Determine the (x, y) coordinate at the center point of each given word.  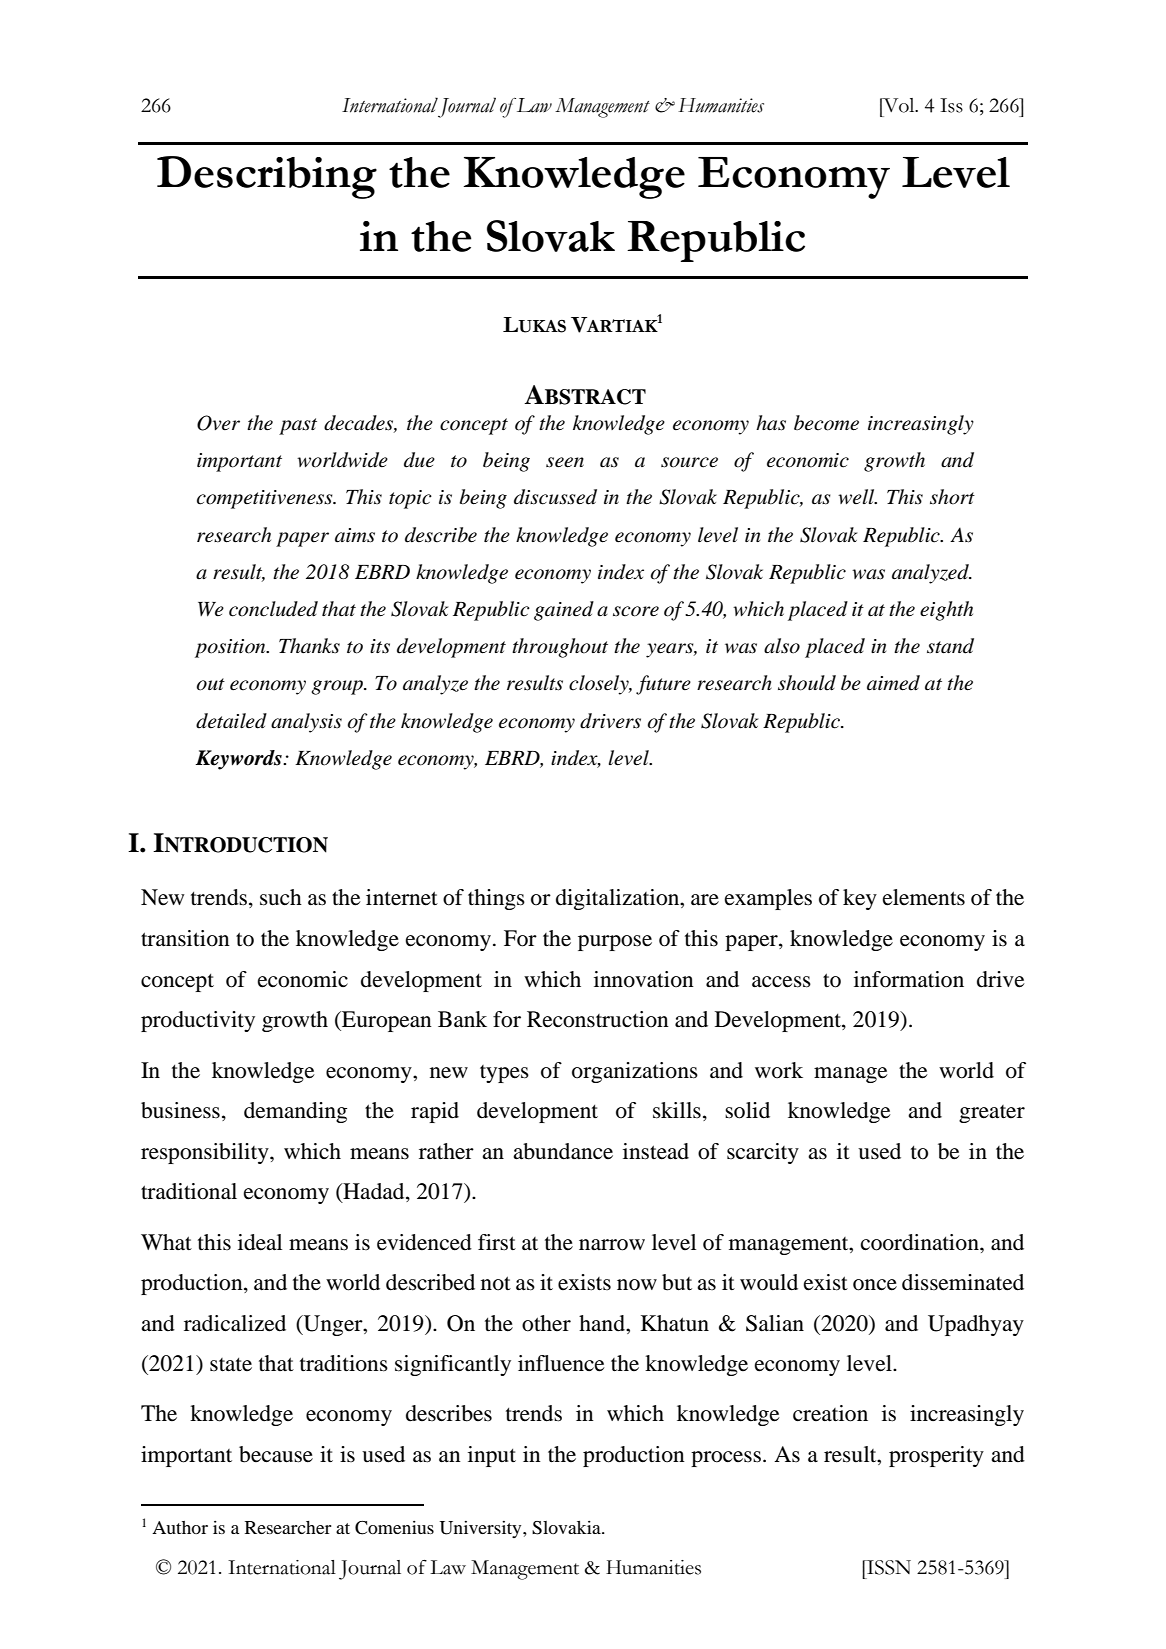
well (857, 497)
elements (924, 897)
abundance (563, 1151)
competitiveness (266, 499)
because (276, 1454)
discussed (555, 497)
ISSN (888, 1567)
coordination (921, 1242)
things (496, 899)
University (481, 1529)
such (281, 897)
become (826, 423)
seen (565, 462)
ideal (260, 1242)
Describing (267, 177)
